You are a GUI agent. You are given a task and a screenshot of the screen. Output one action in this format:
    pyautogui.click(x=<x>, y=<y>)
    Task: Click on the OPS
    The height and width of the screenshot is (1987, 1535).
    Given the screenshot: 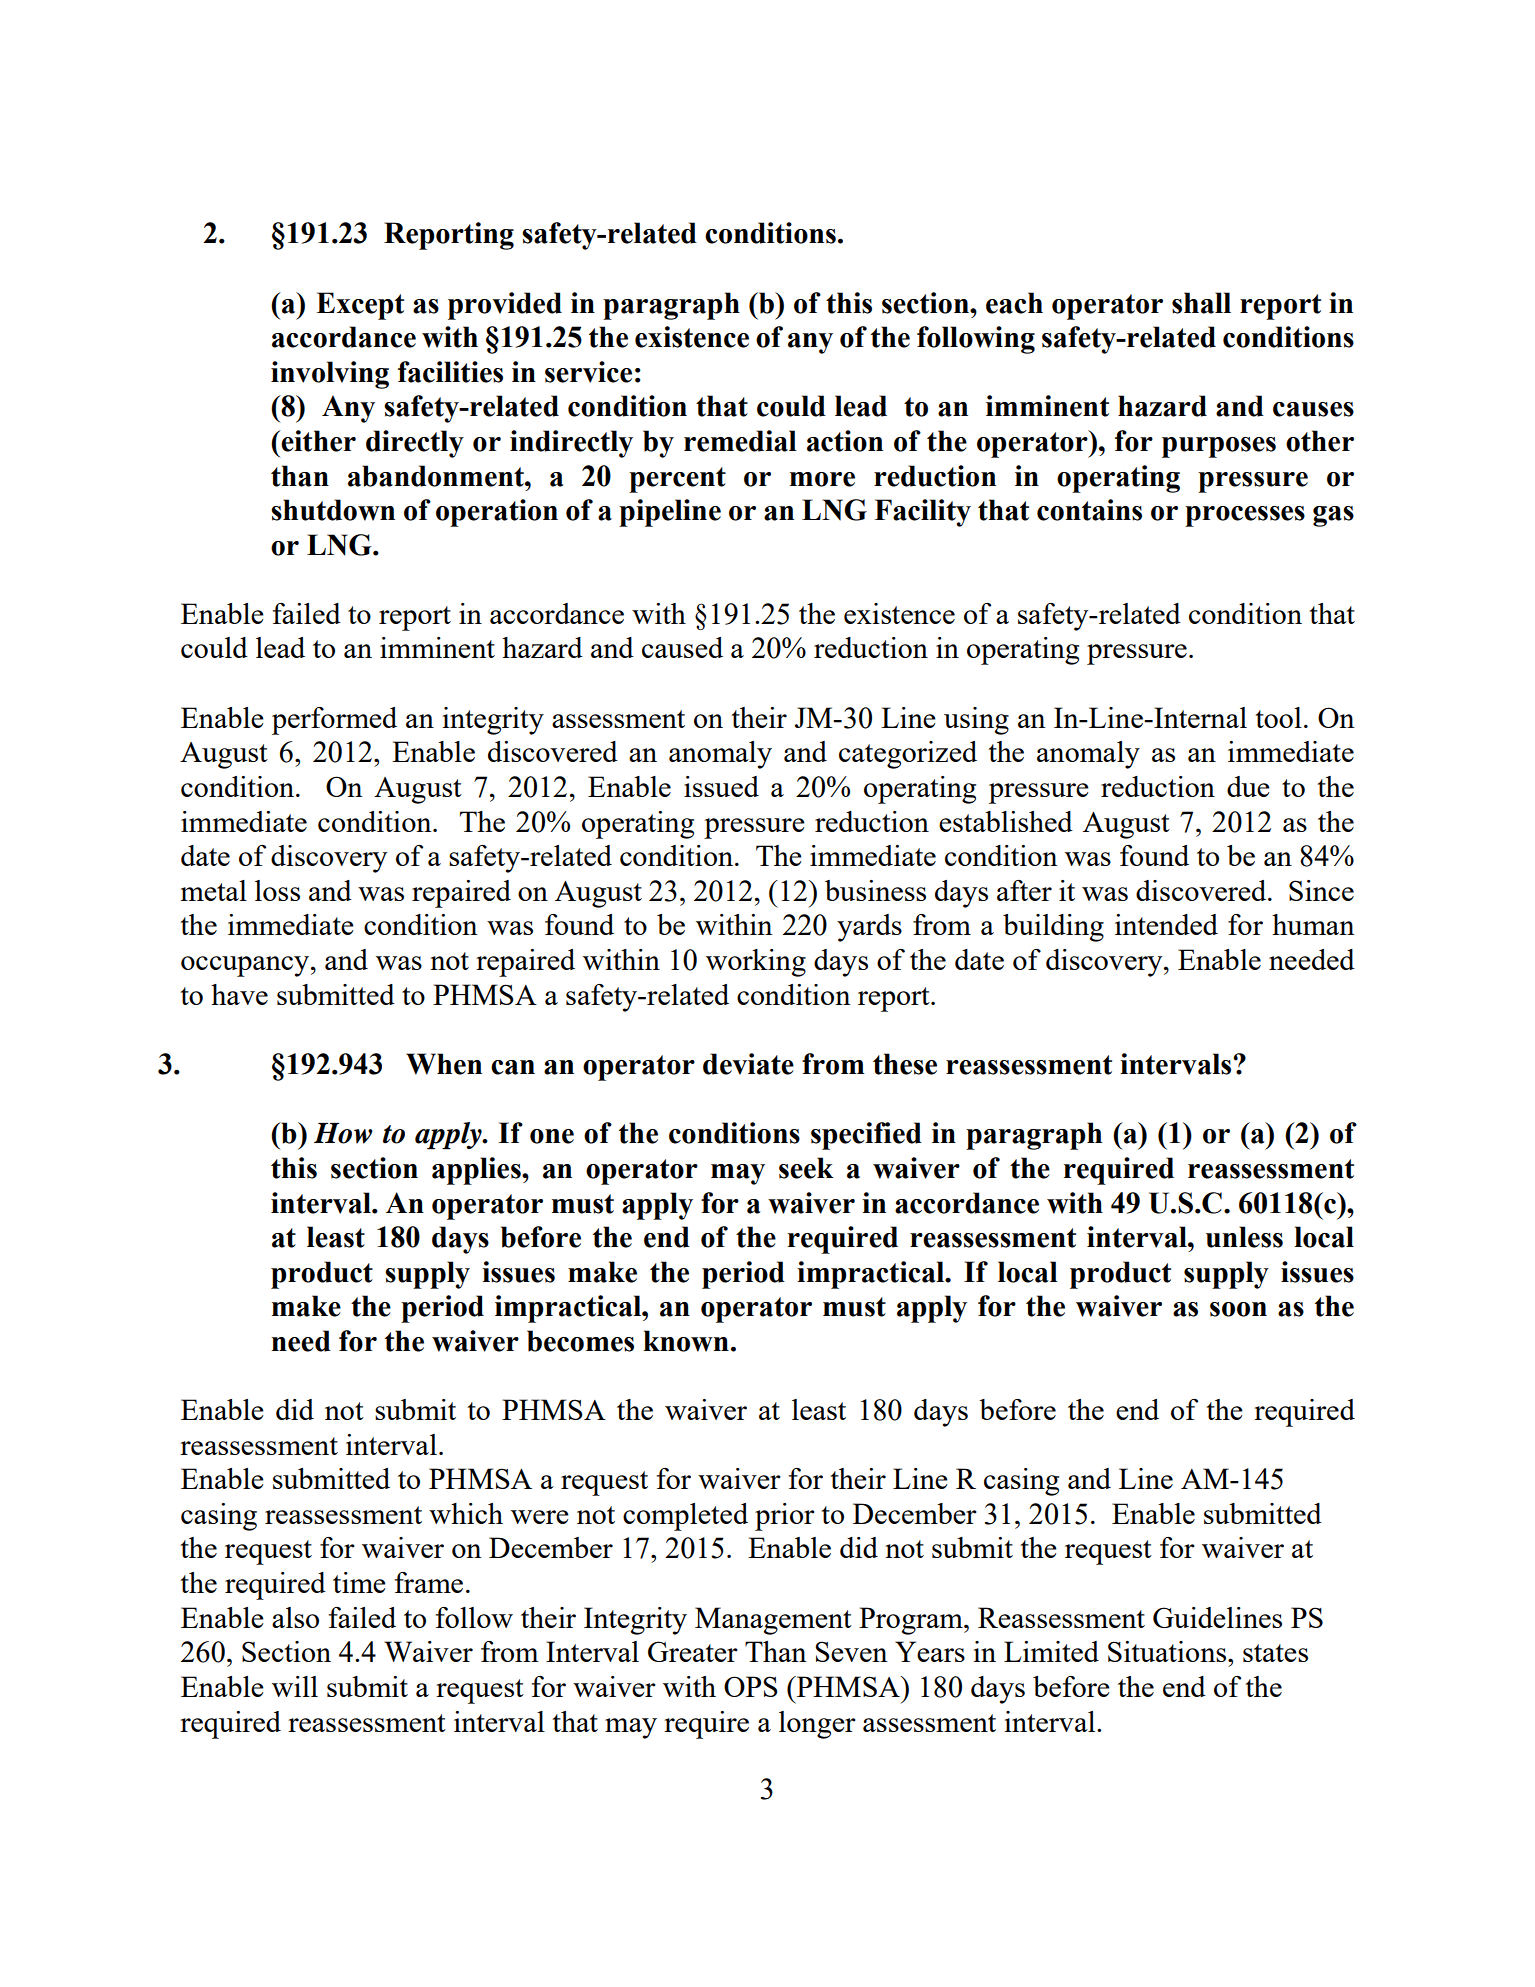 What is the action you would take?
    pyautogui.click(x=751, y=1686)
